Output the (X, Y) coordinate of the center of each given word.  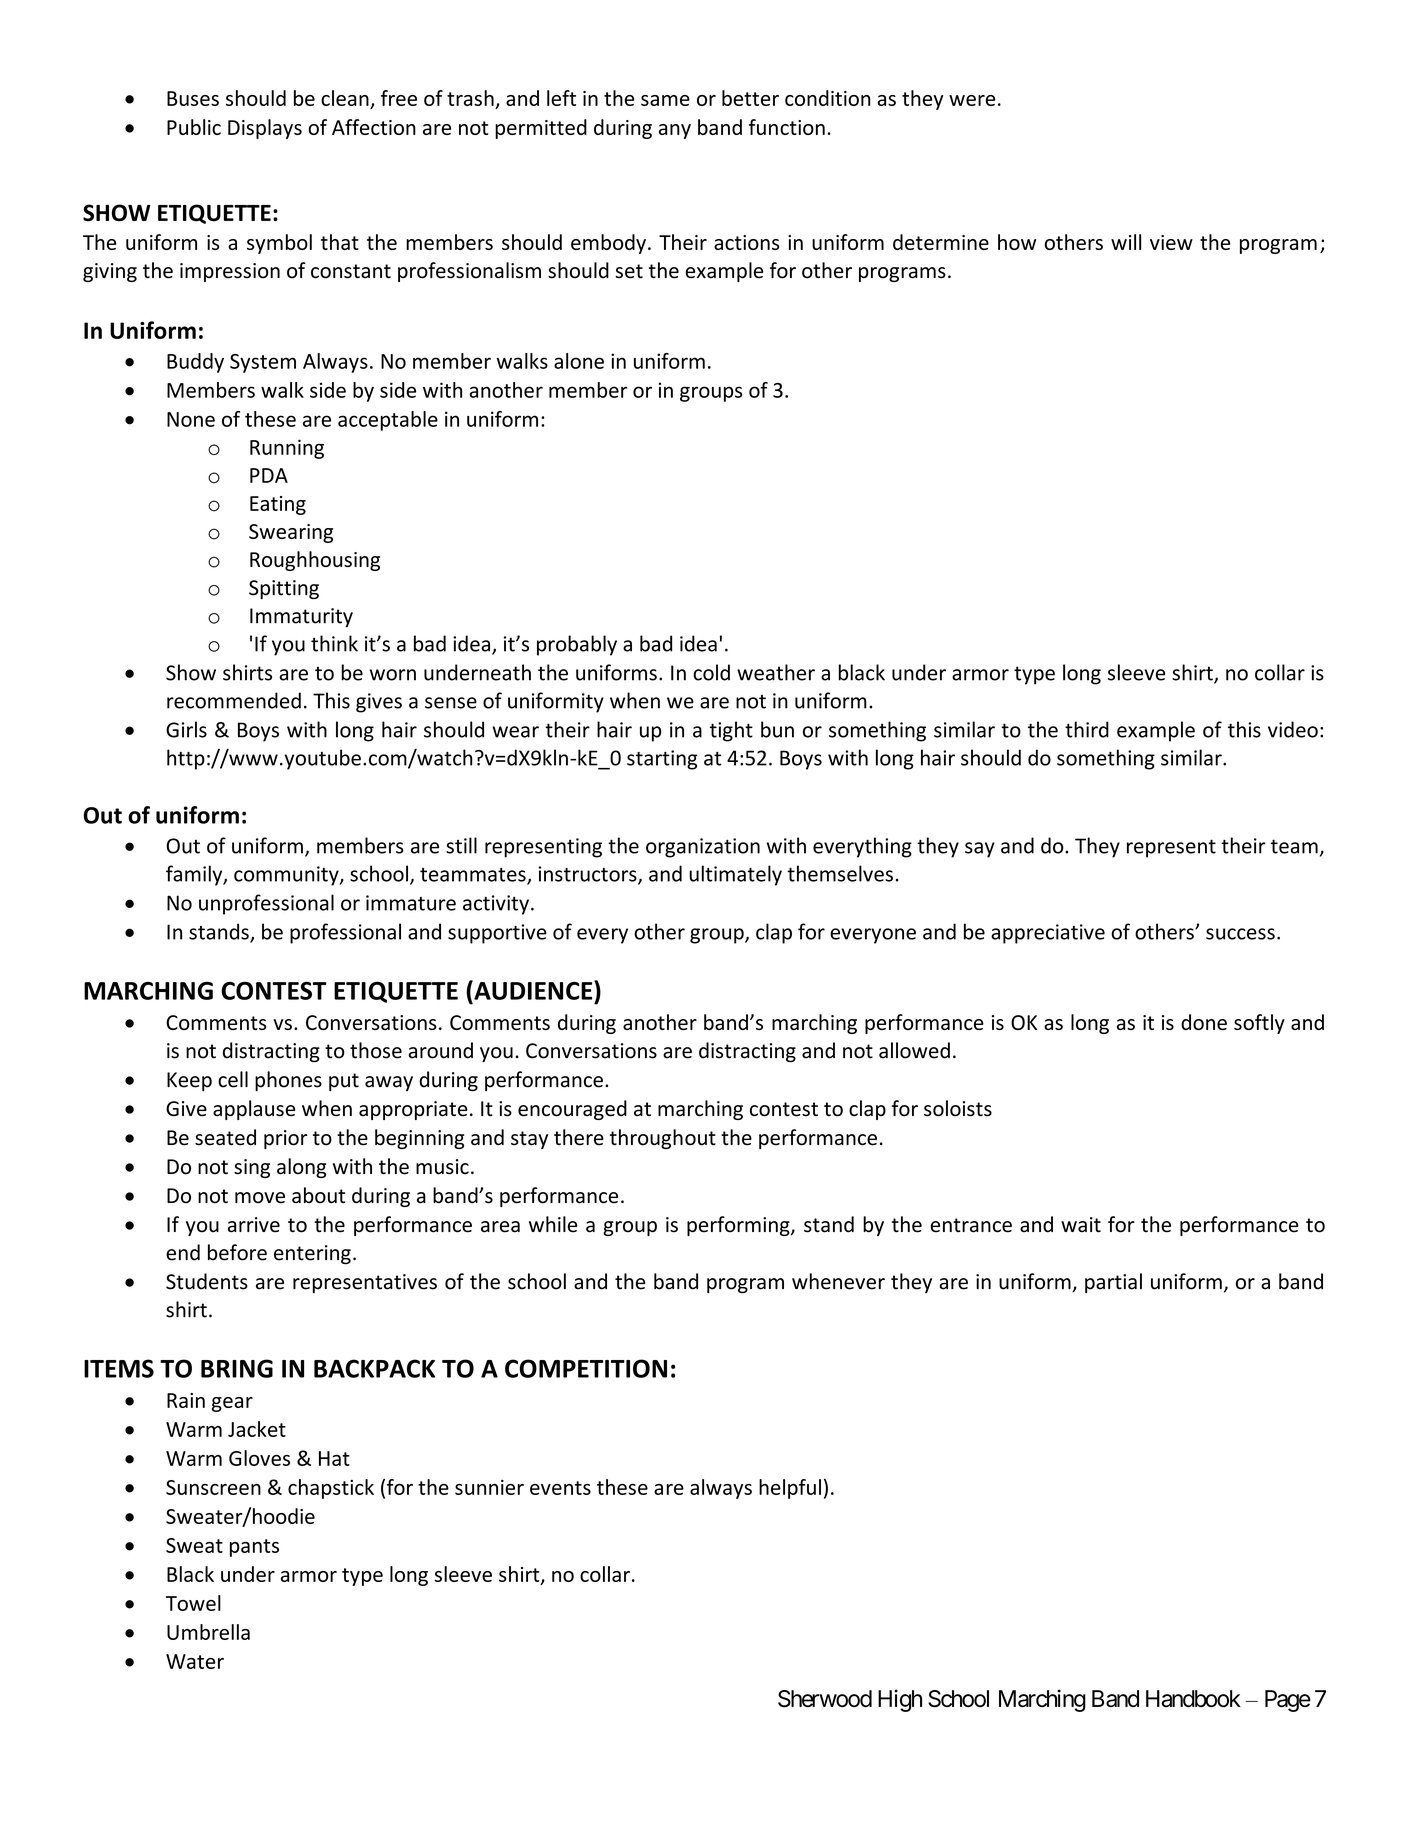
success (1240, 934)
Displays (265, 129)
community (287, 876)
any (675, 131)
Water (195, 1661)
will (1126, 242)
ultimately (735, 875)
